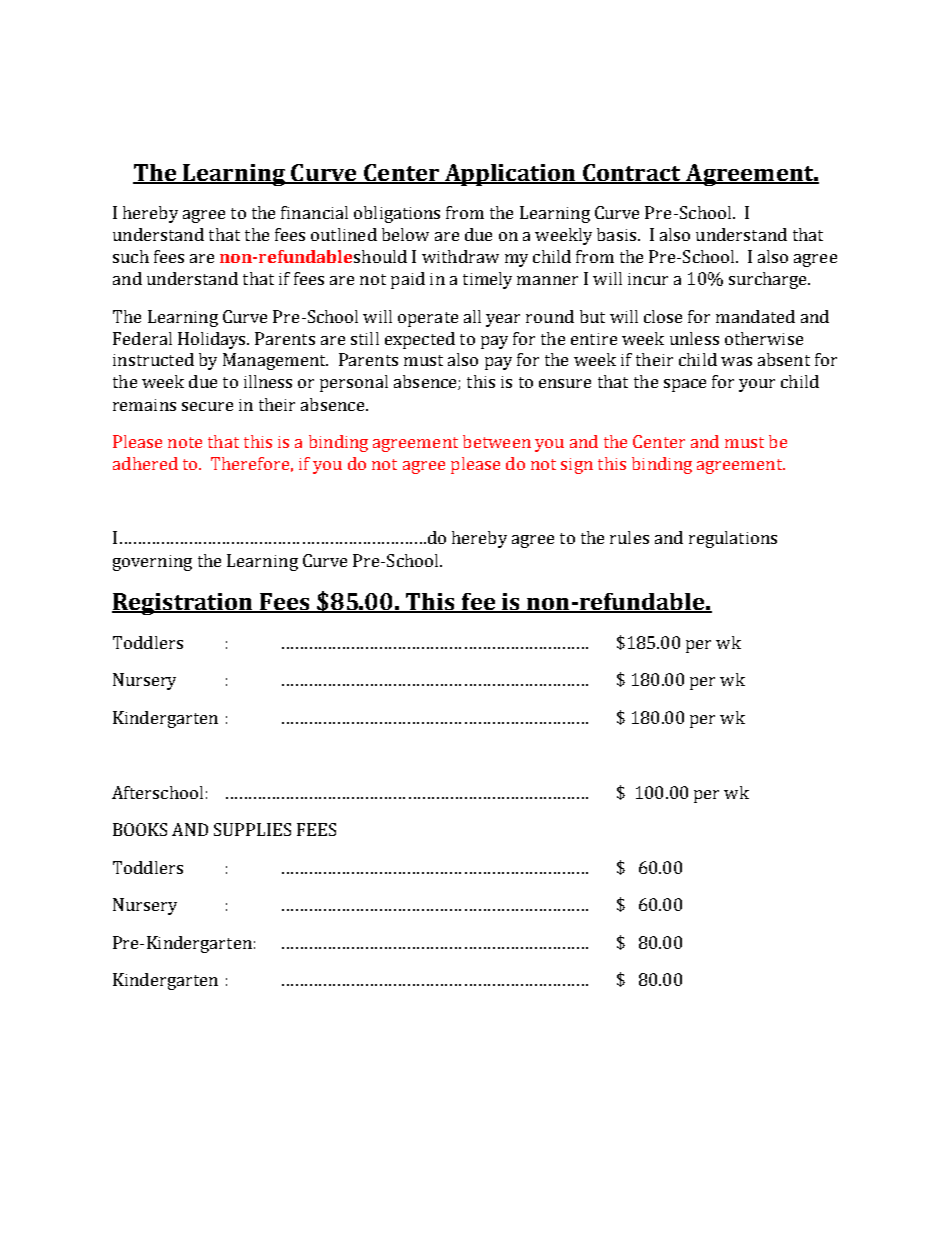  Describe the element at coordinates (314, 212) in the image. I see `financial` at that location.
